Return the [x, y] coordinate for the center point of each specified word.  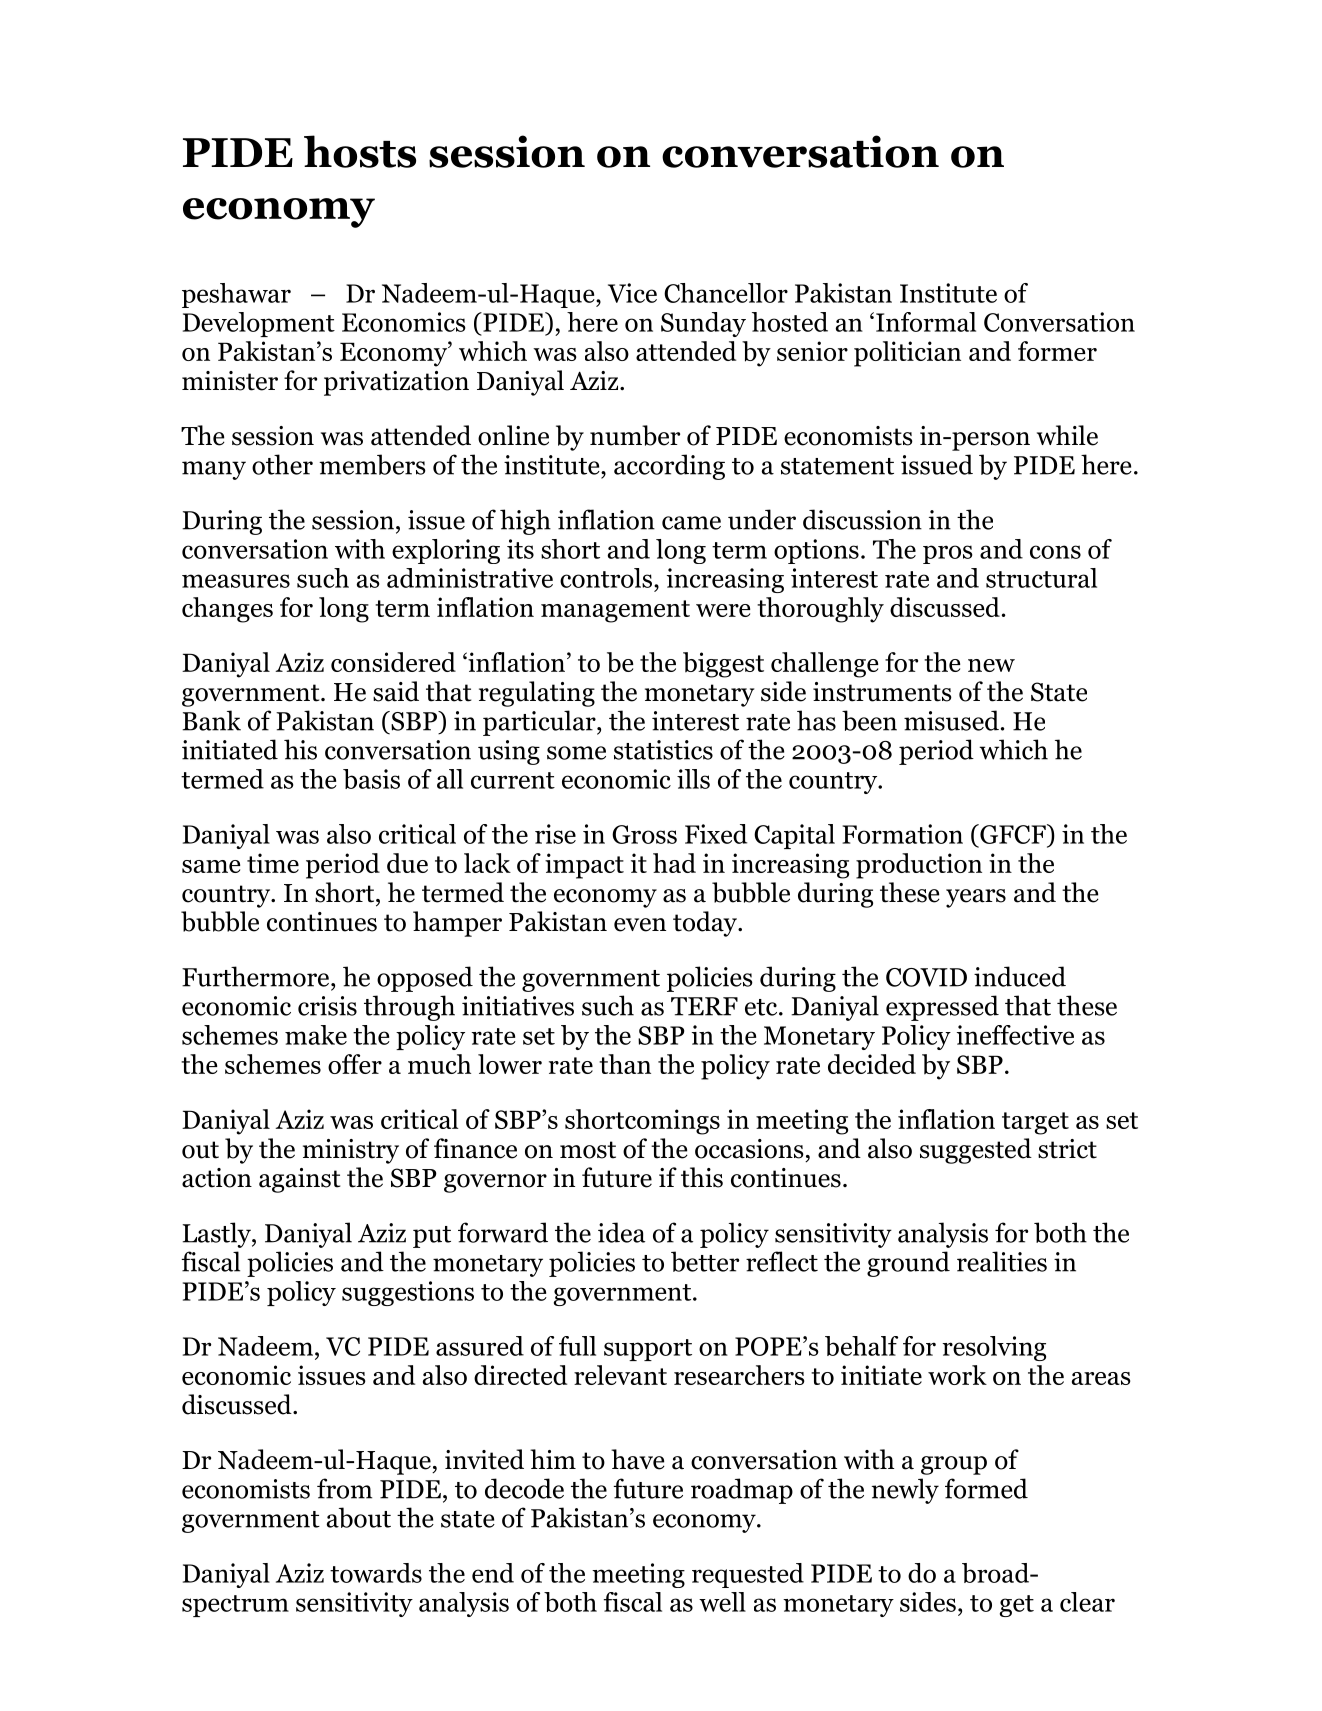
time [273, 863]
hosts [360, 151]
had [674, 863]
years [976, 898]
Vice [632, 293]
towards [376, 1573]
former [1057, 351]
